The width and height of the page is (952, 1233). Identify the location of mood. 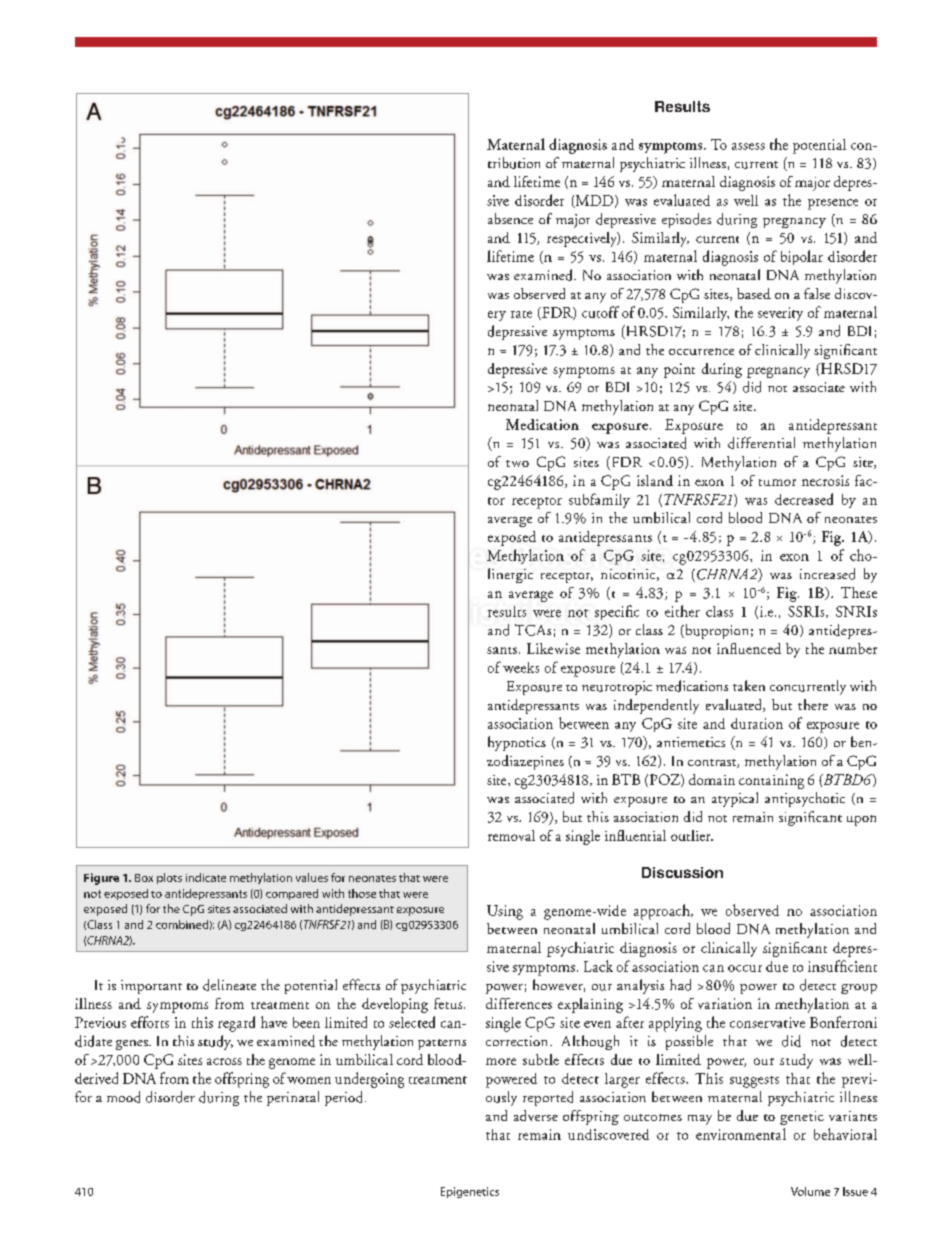
(123, 1097).
